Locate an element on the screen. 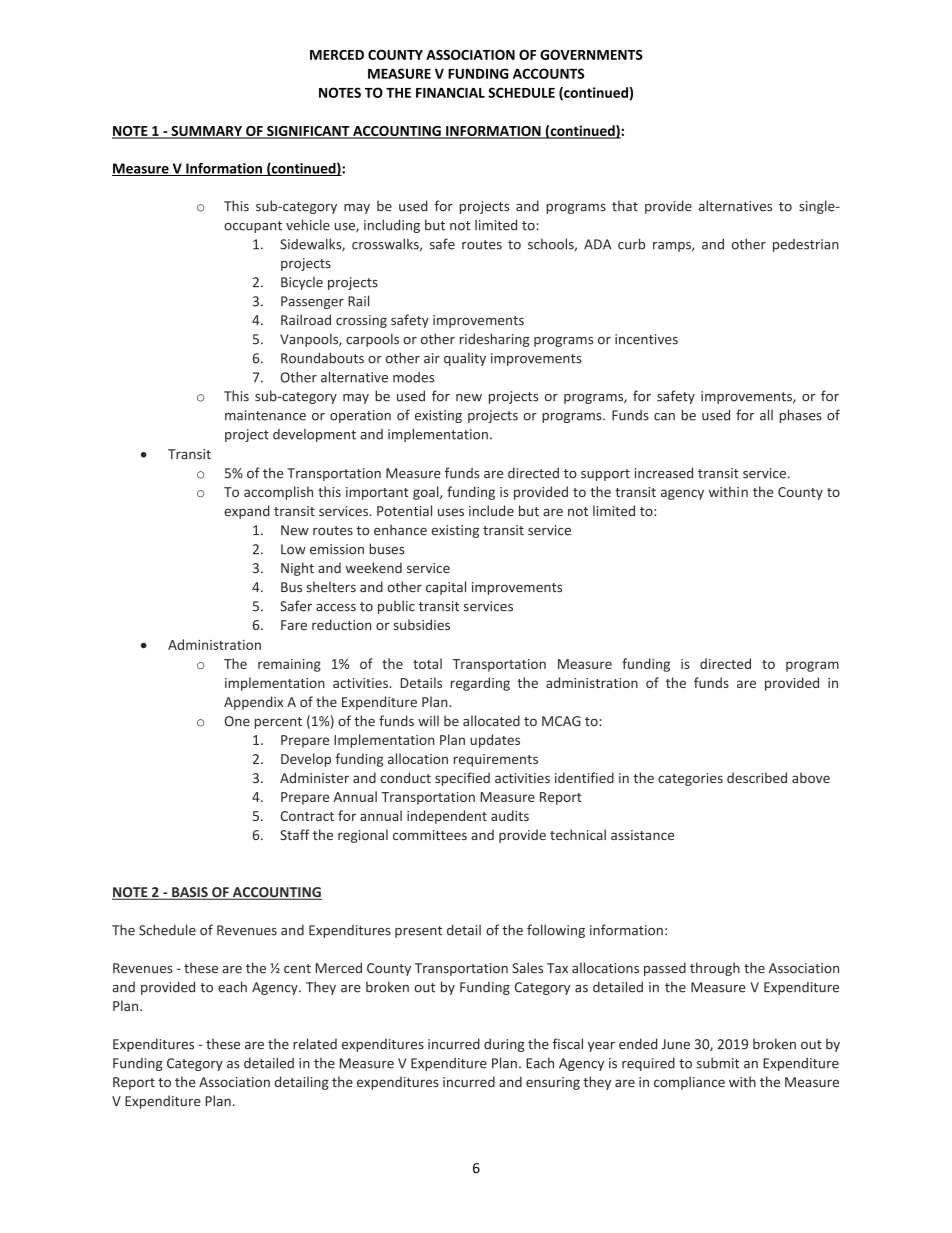  Night is located at coordinates (297, 569).
